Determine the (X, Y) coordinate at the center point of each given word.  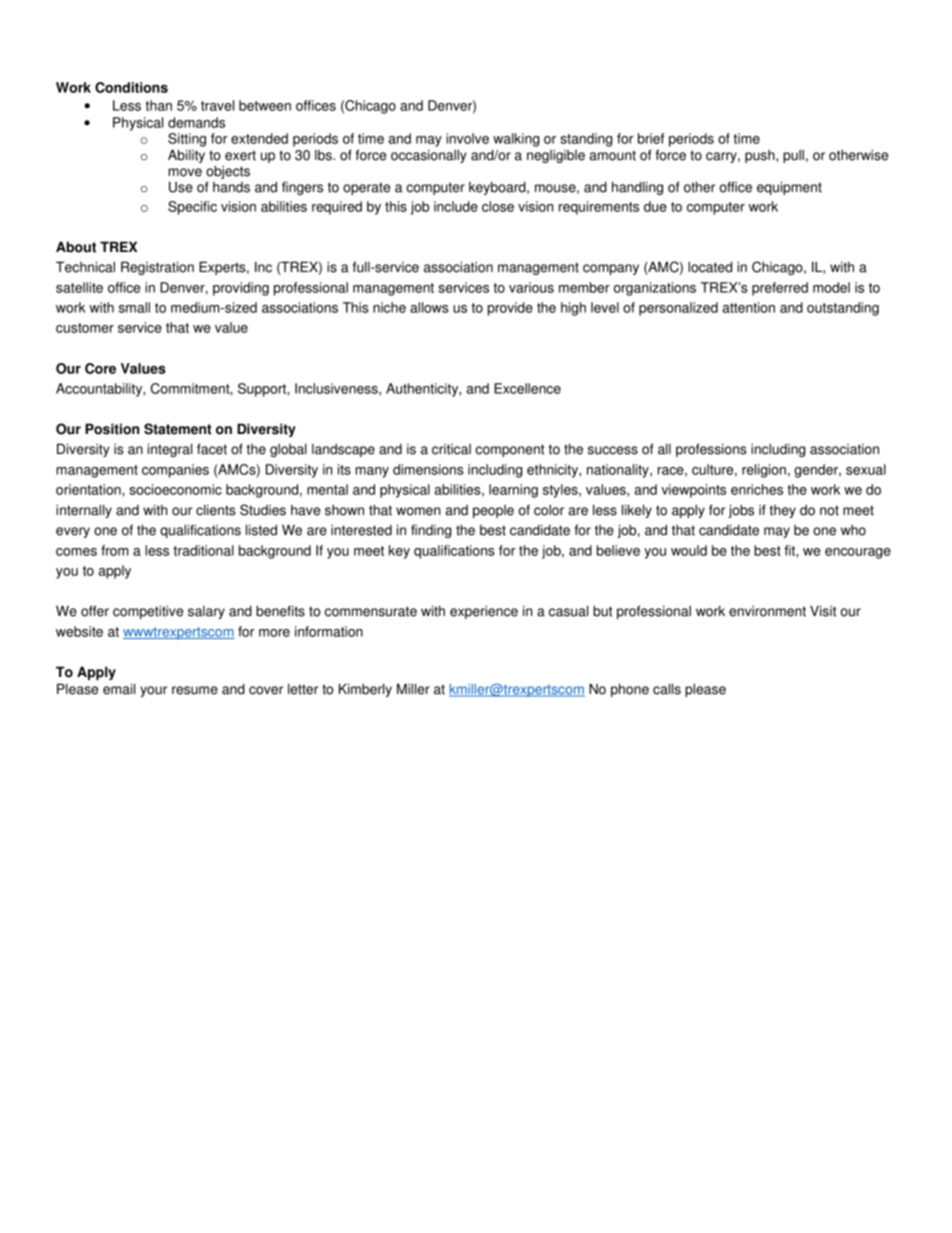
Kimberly (365, 690)
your (153, 691)
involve (467, 138)
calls (667, 689)
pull (793, 156)
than (158, 105)
